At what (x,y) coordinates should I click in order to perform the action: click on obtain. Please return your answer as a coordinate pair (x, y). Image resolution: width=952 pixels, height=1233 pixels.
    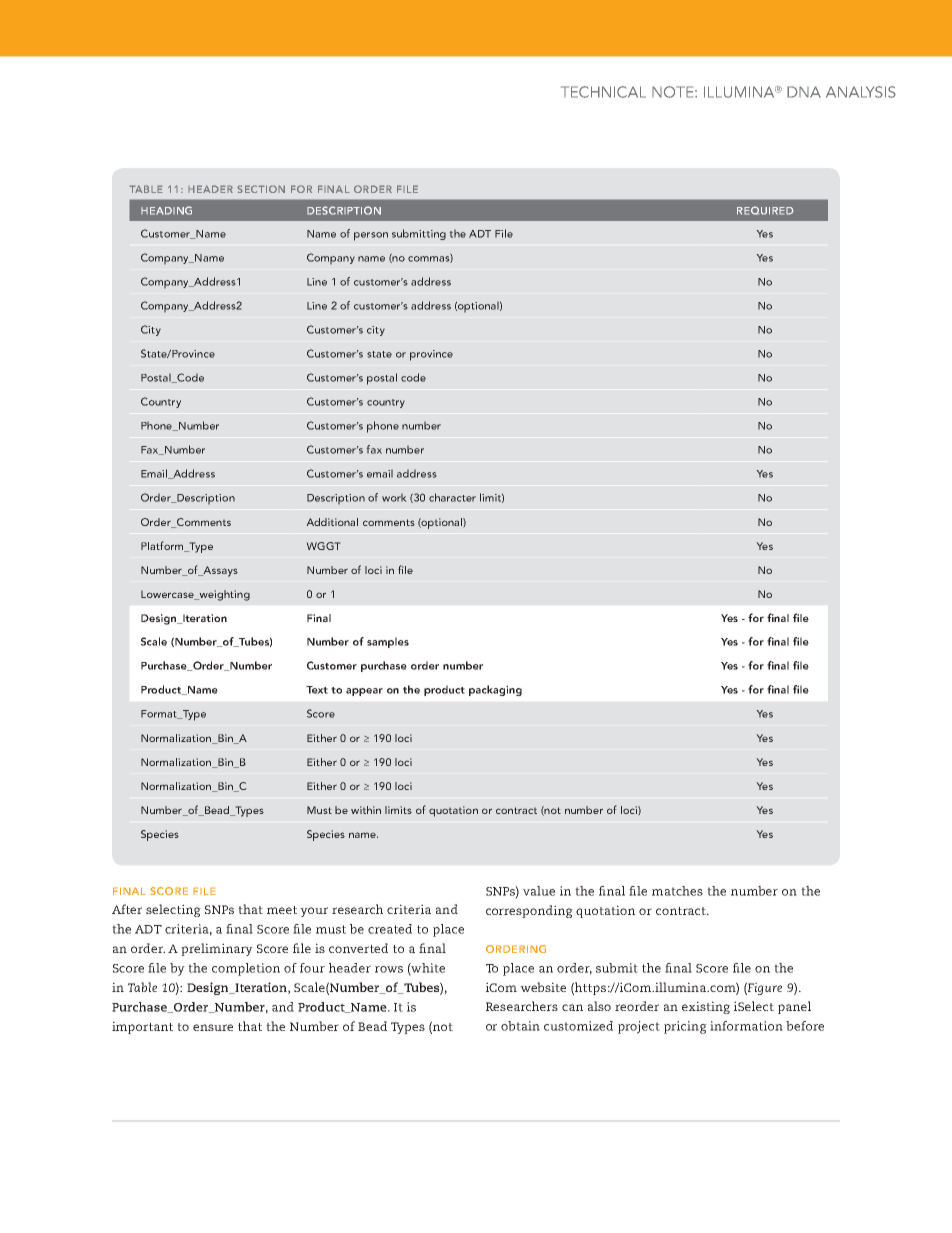
    Looking at the image, I should click on (520, 1026).
